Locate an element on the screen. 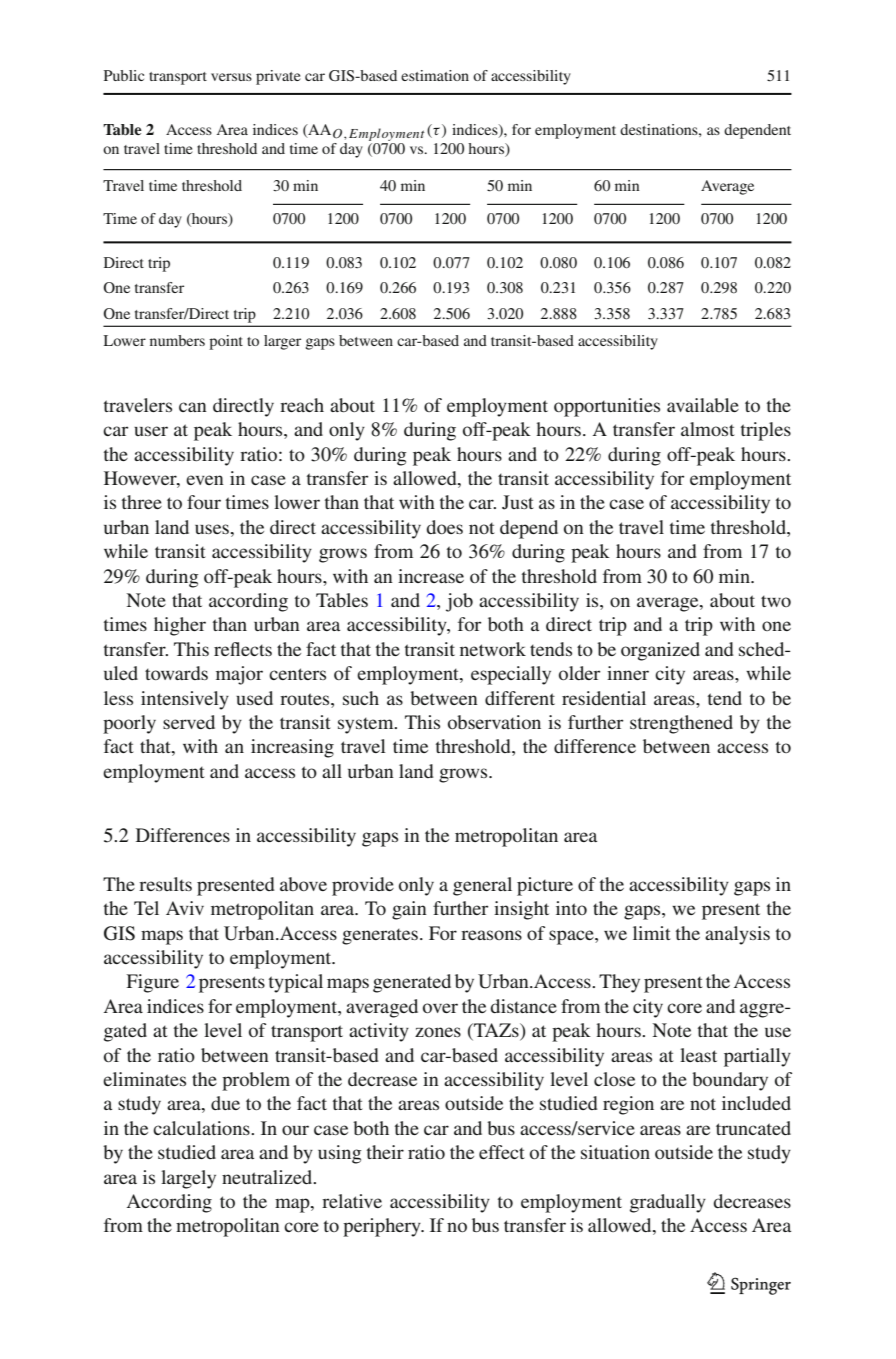 The width and height of the screenshot is (896, 1359). network is located at coordinates (493, 649).
